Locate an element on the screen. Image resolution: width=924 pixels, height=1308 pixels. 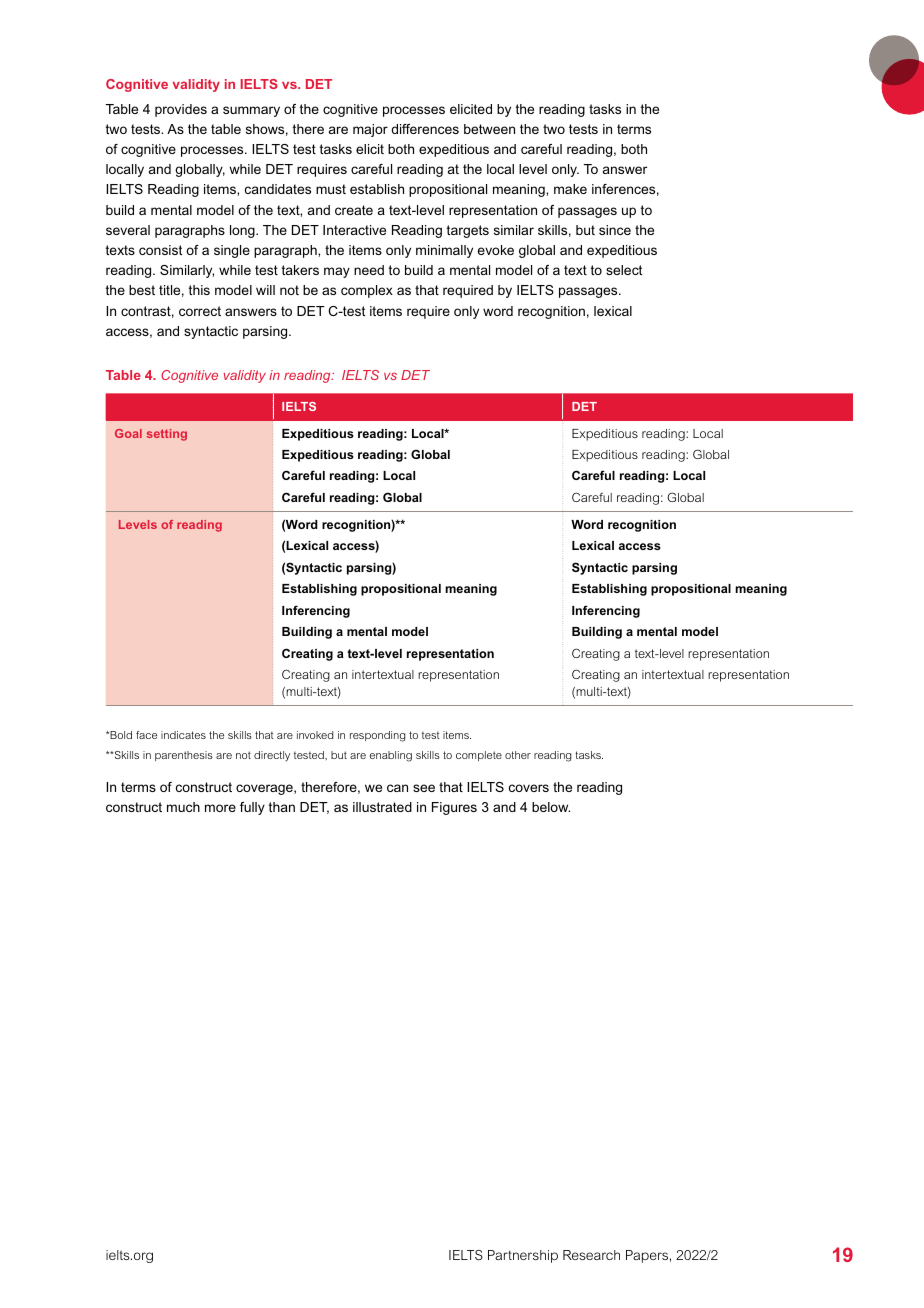
major is located at coordinates (370, 130).
